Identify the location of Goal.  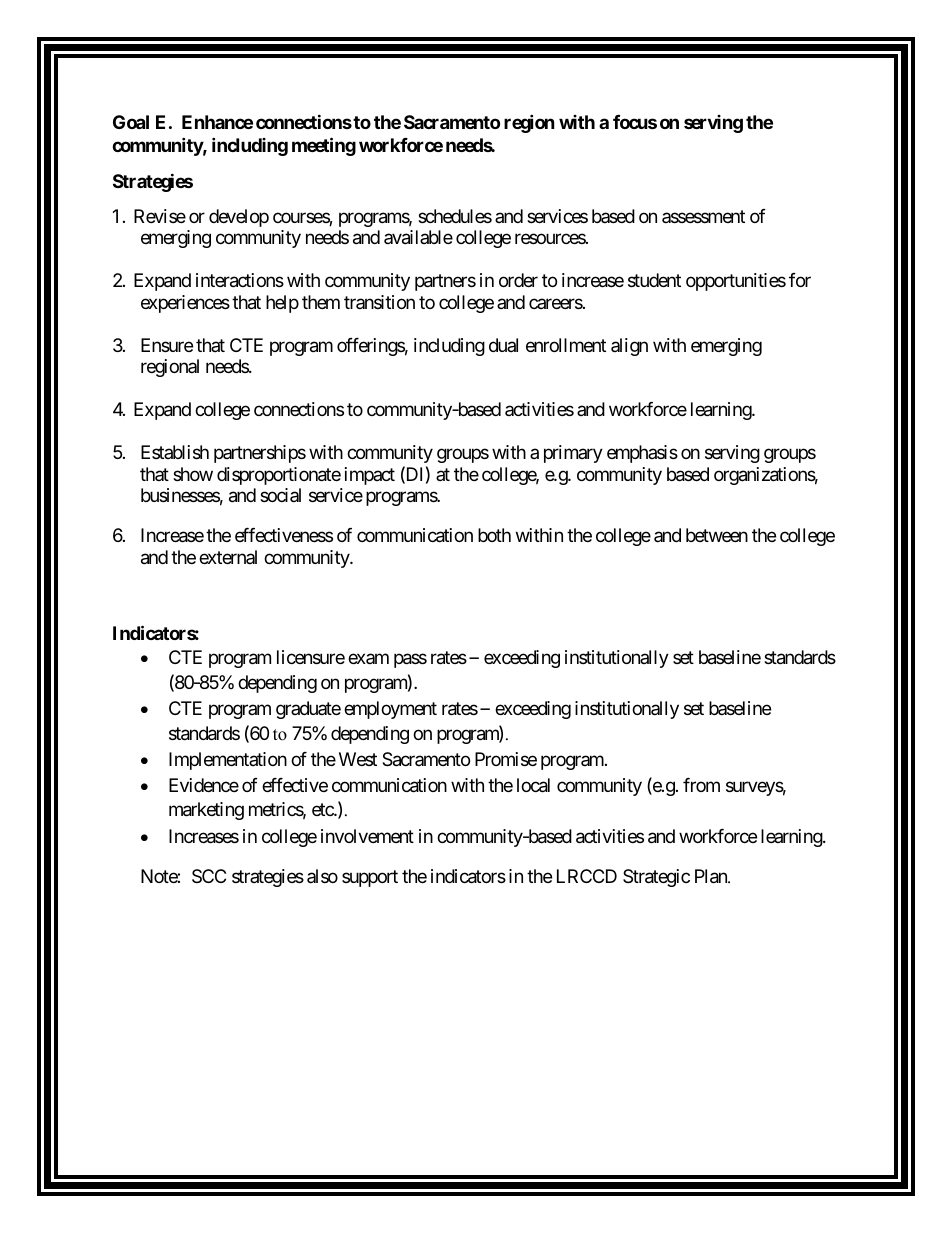
(131, 122).
